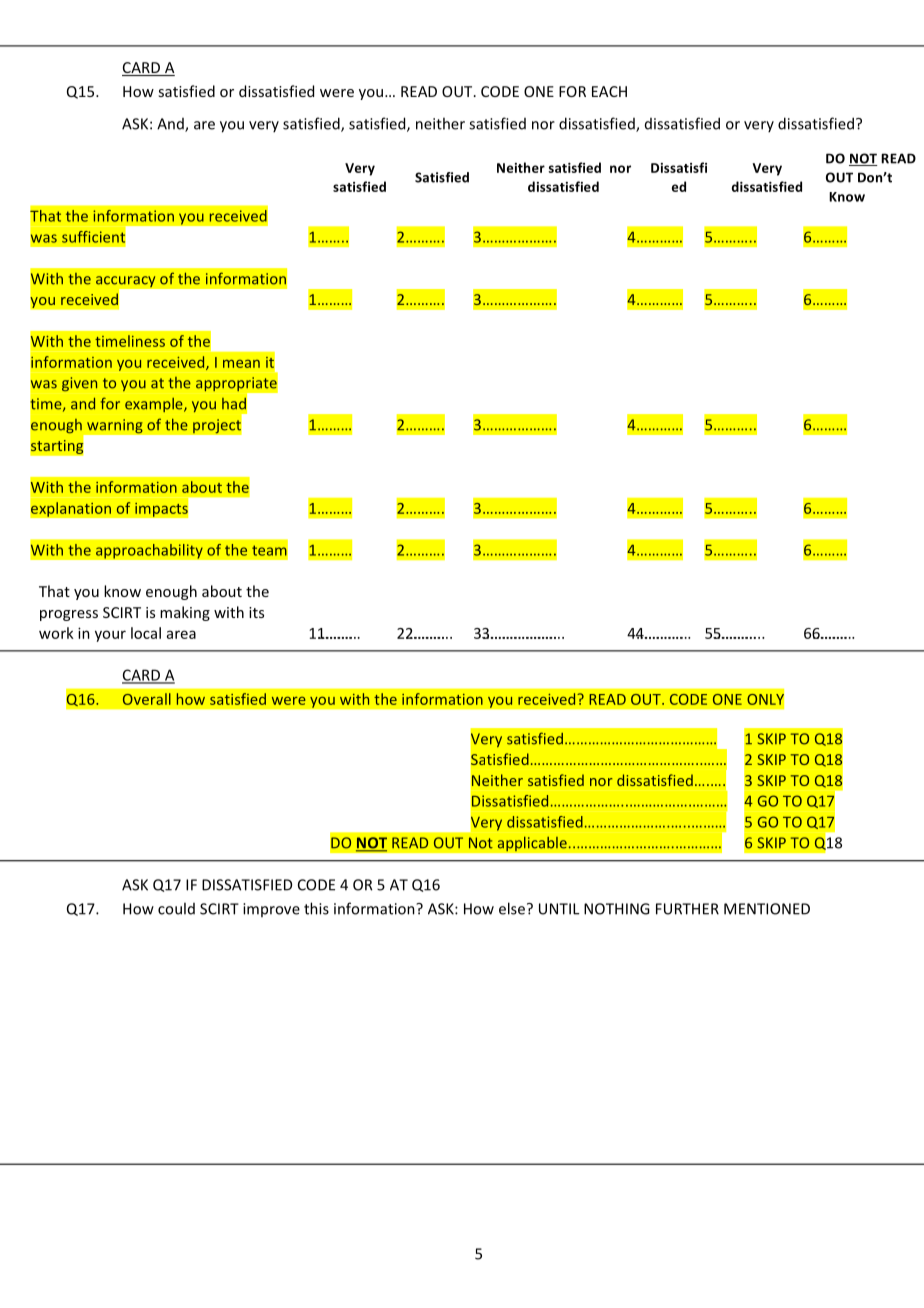  Describe the element at coordinates (110, 636) in the image. I see `your` at that location.
